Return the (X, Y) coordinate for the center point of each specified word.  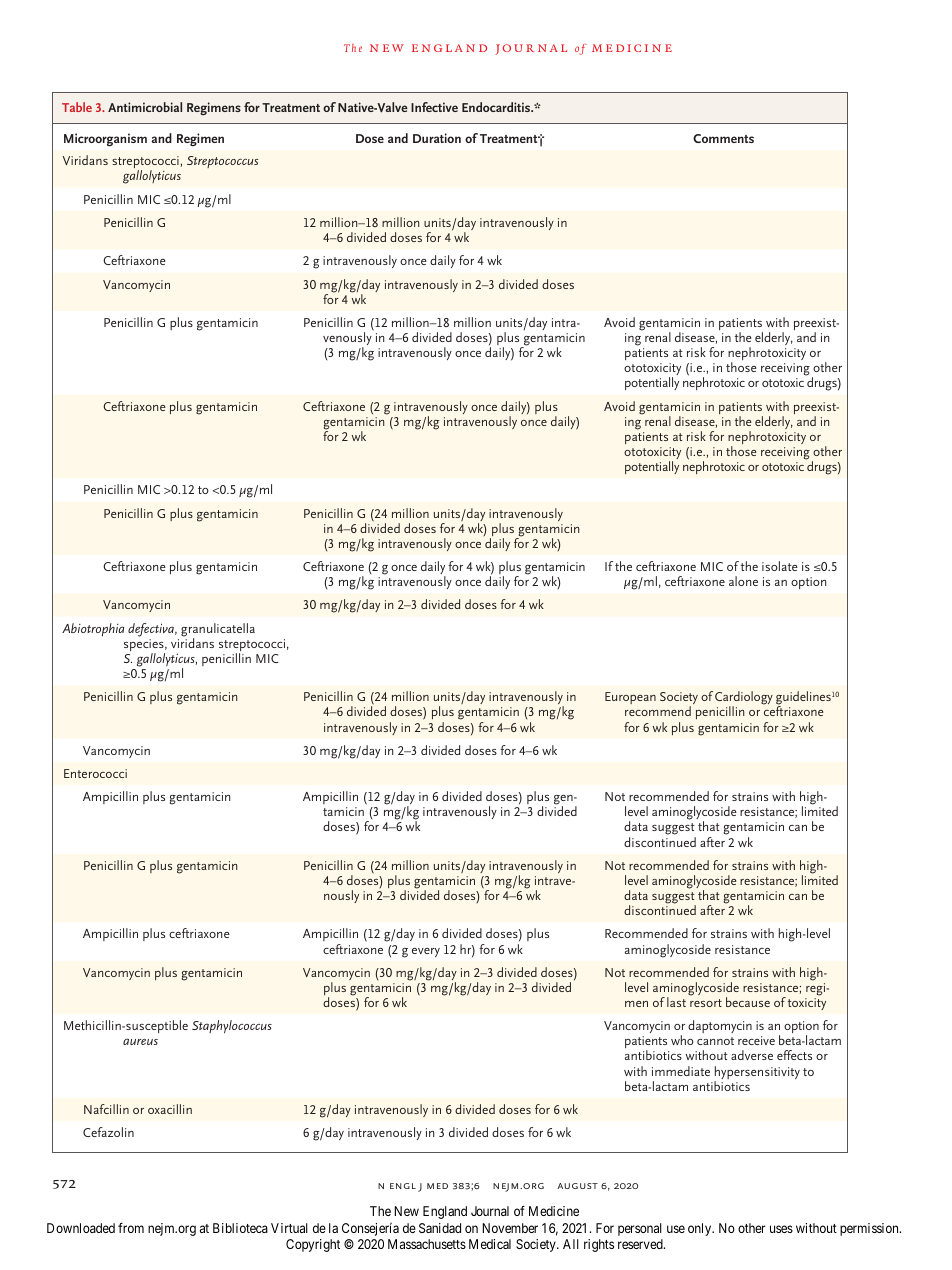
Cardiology (744, 699)
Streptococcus (222, 162)
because (748, 1002)
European (630, 698)
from (131, 1228)
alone (743, 581)
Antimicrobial (145, 107)
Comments (723, 138)
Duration (437, 138)
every (426, 952)
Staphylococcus (232, 1026)
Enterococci (95, 773)
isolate (780, 566)
